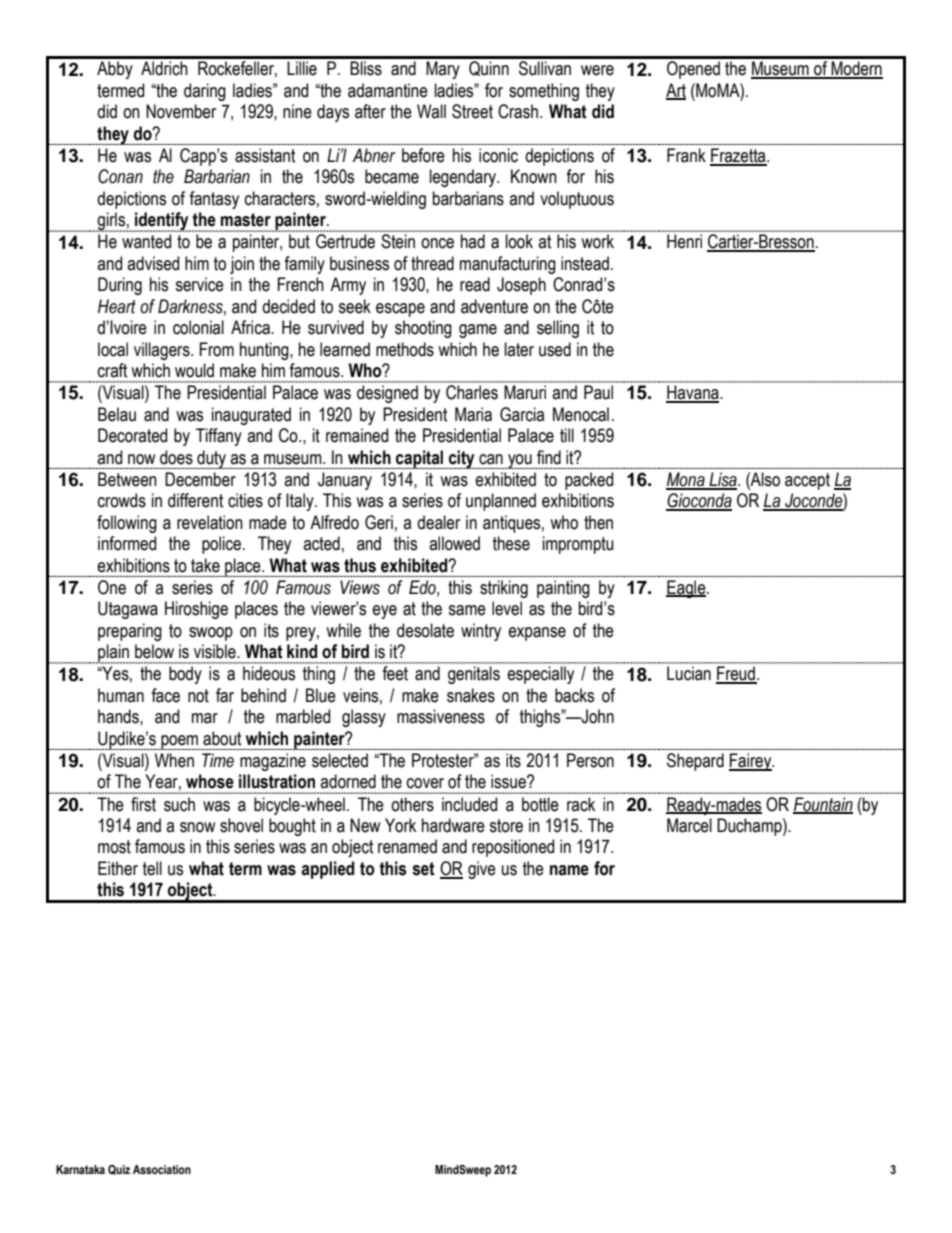 The width and height of the image is (952, 1233). Describe the element at coordinates (162, 1169) in the image. I see `Association` at that location.
